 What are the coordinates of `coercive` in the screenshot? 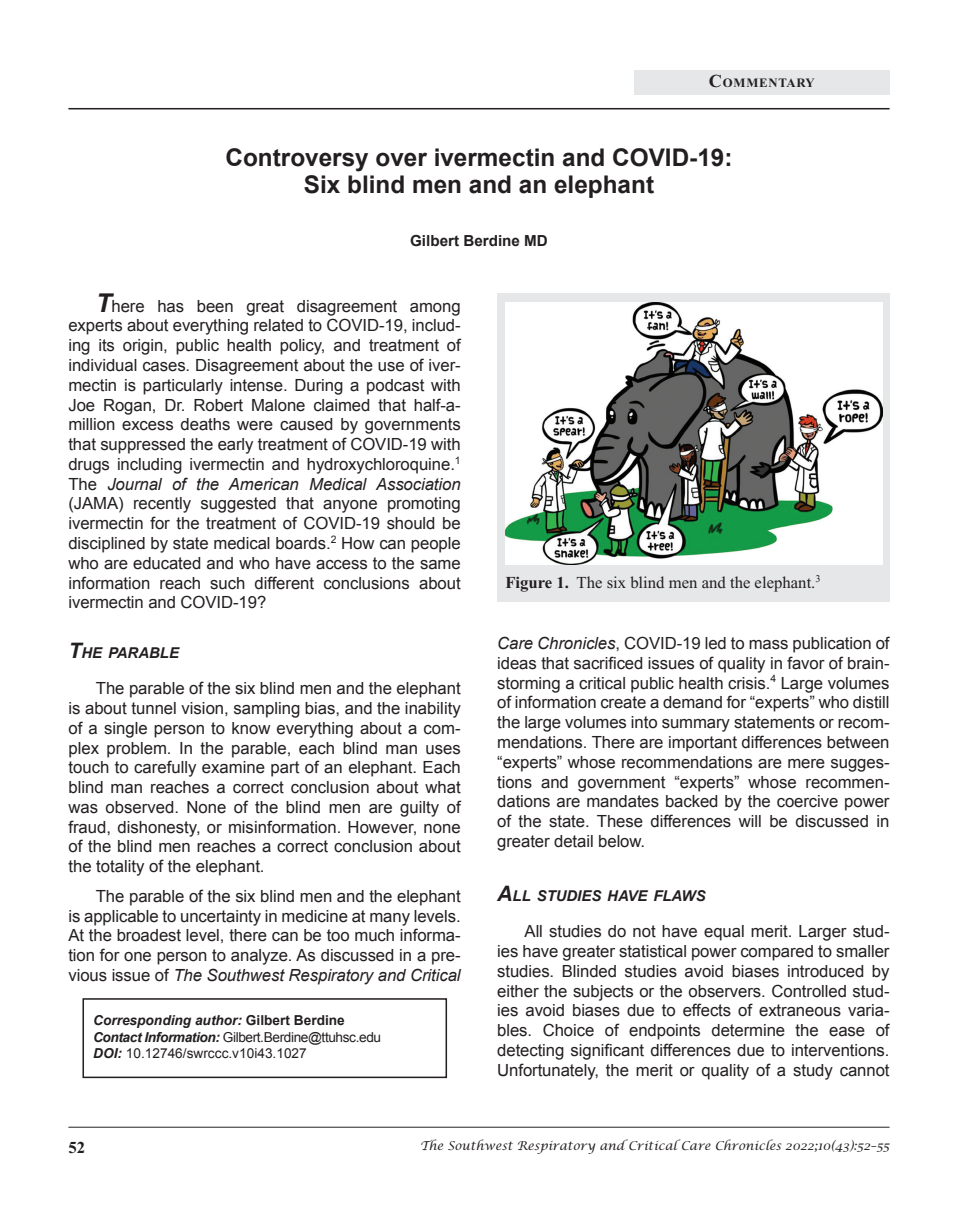 It's located at (807, 801).
